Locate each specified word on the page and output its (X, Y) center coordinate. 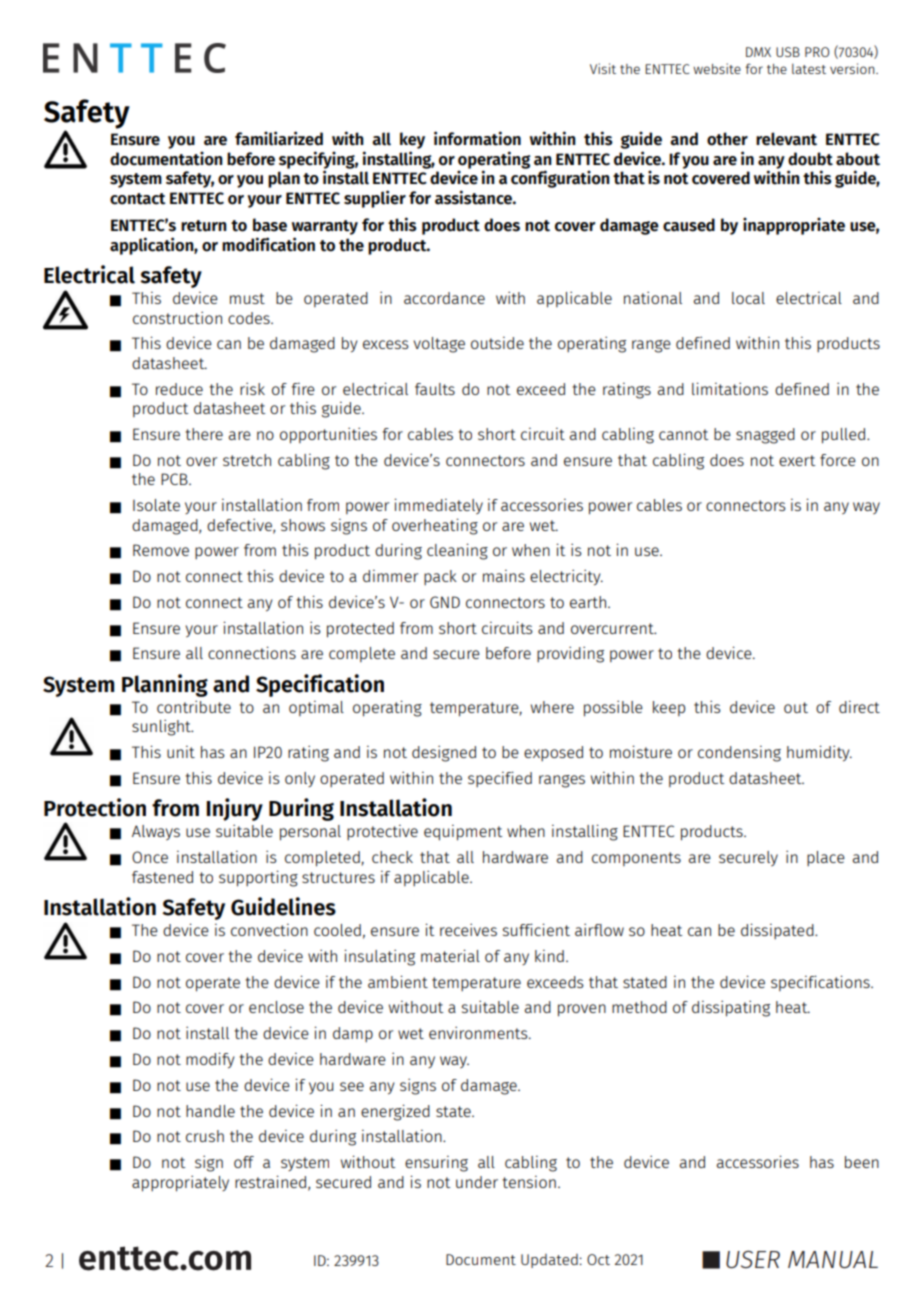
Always (156, 832)
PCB (175, 479)
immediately (438, 506)
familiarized (279, 138)
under (477, 1182)
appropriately (180, 1184)
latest (809, 69)
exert (797, 460)
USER (753, 1259)
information (477, 138)
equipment (463, 833)
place (826, 858)
